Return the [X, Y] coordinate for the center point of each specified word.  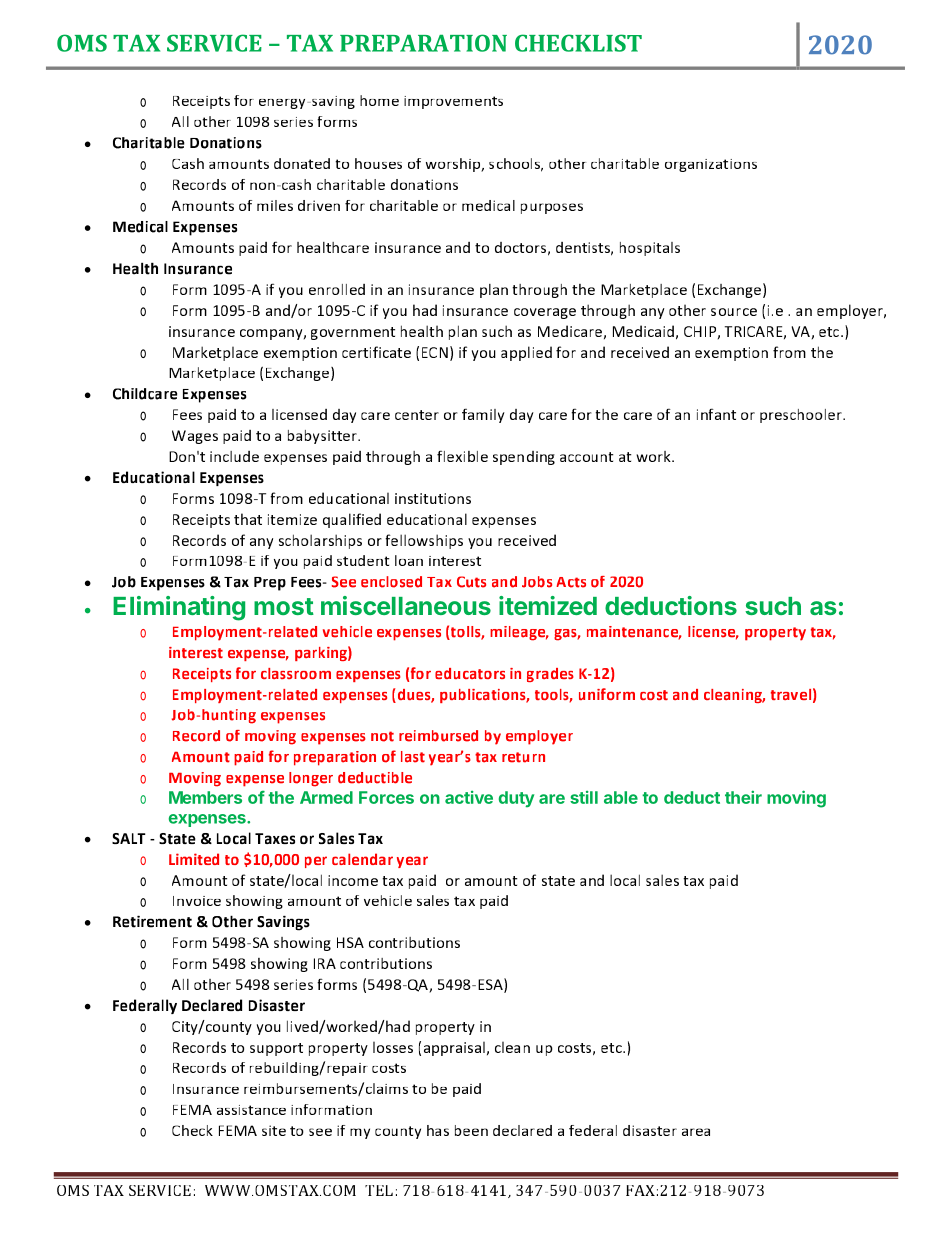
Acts [571, 582]
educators [470, 673]
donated [302, 163]
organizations [711, 165]
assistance [251, 1110]
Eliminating [179, 608]
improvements [453, 102]
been [471, 1130]
